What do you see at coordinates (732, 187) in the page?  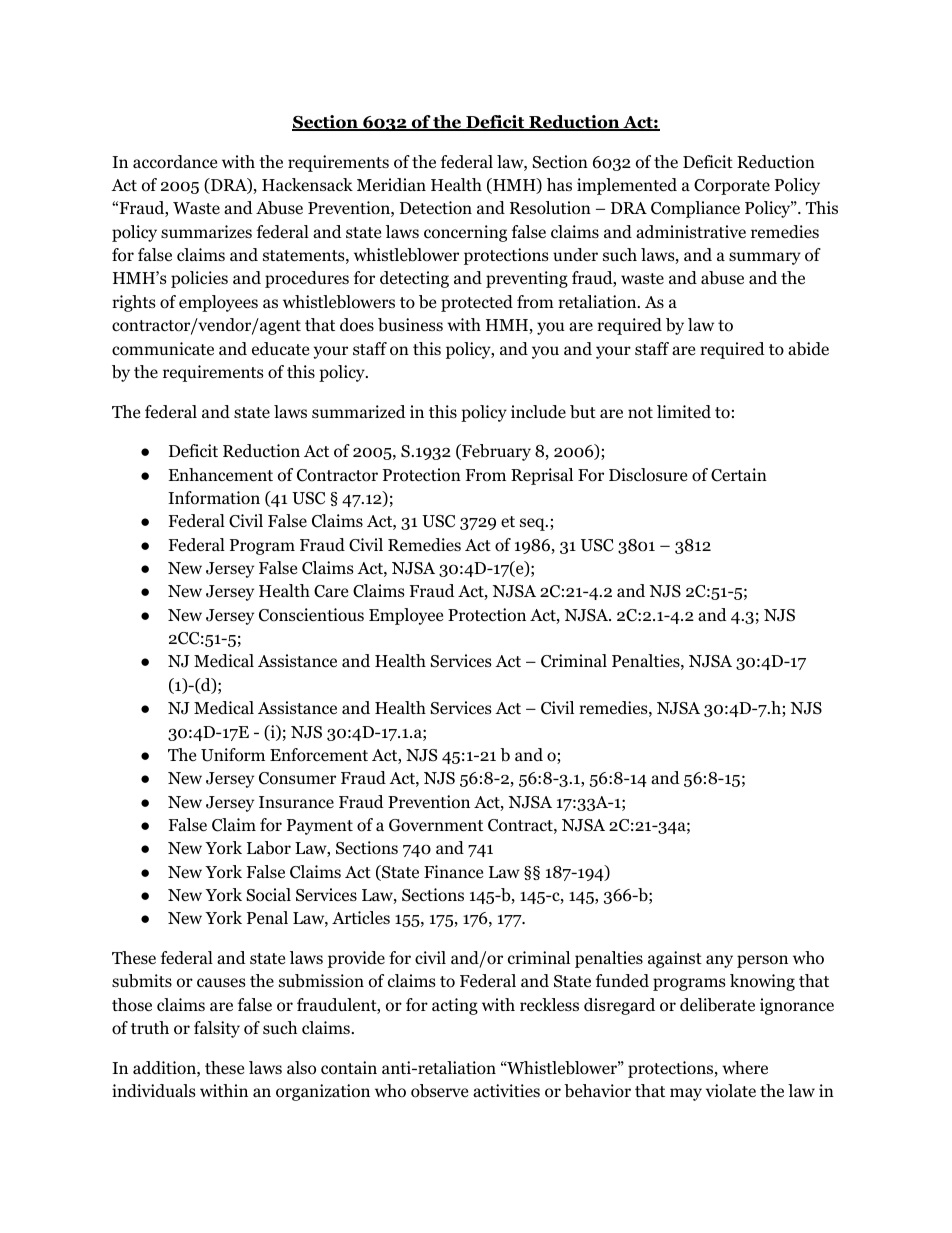 I see `Corporate` at bounding box center [732, 187].
